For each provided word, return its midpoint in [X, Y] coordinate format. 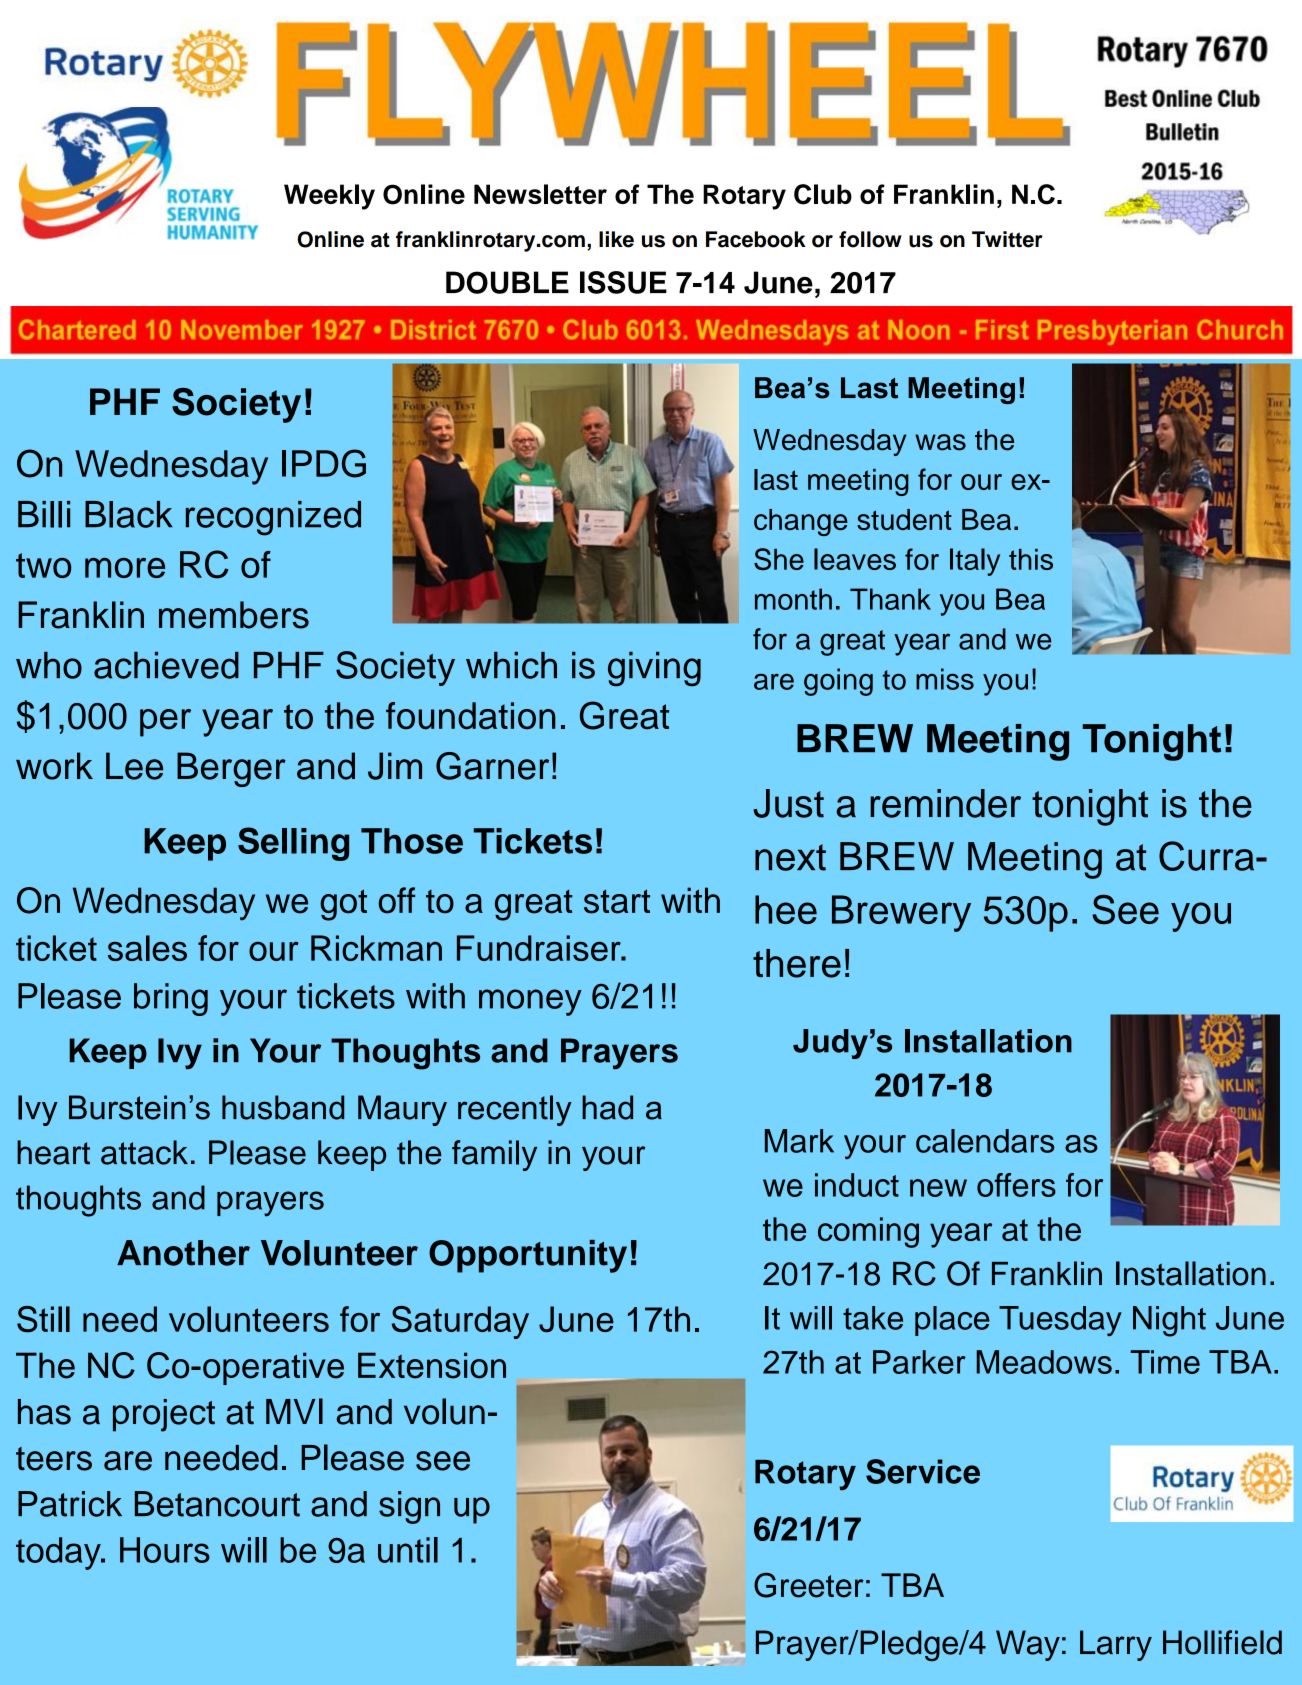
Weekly [329, 197]
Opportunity [528, 1256]
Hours [165, 1550]
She [779, 559]
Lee [134, 766]
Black [129, 514]
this [1031, 559]
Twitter [1007, 239]
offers [1016, 1185]
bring [171, 999]
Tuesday [1060, 1321]
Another [183, 1253]
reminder [945, 803]
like [616, 239]
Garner [492, 766]
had [607, 1107]
